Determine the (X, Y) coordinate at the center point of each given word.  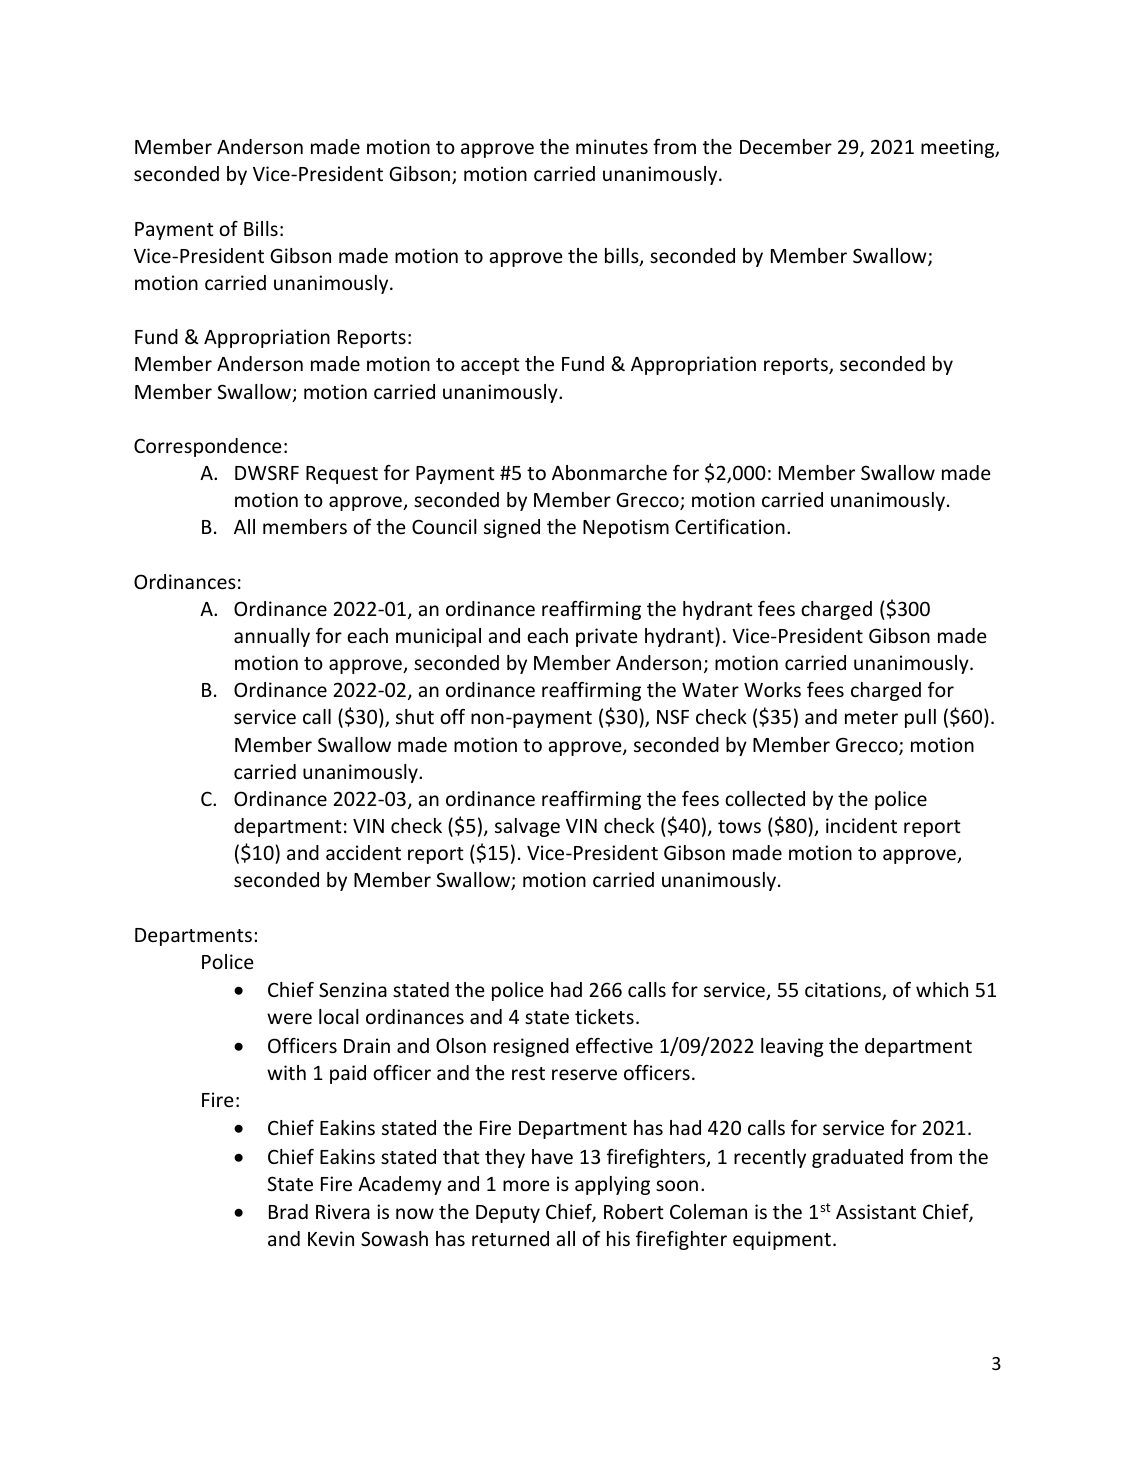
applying (612, 1185)
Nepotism (626, 528)
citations (844, 991)
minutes (612, 146)
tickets (604, 1016)
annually (272, 637)
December (786, 146)
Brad (288, 1211)
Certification (730, 526)
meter (871, 717)
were (289, 1018)
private (606, 637)
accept (490, 366)
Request (342, 475)
